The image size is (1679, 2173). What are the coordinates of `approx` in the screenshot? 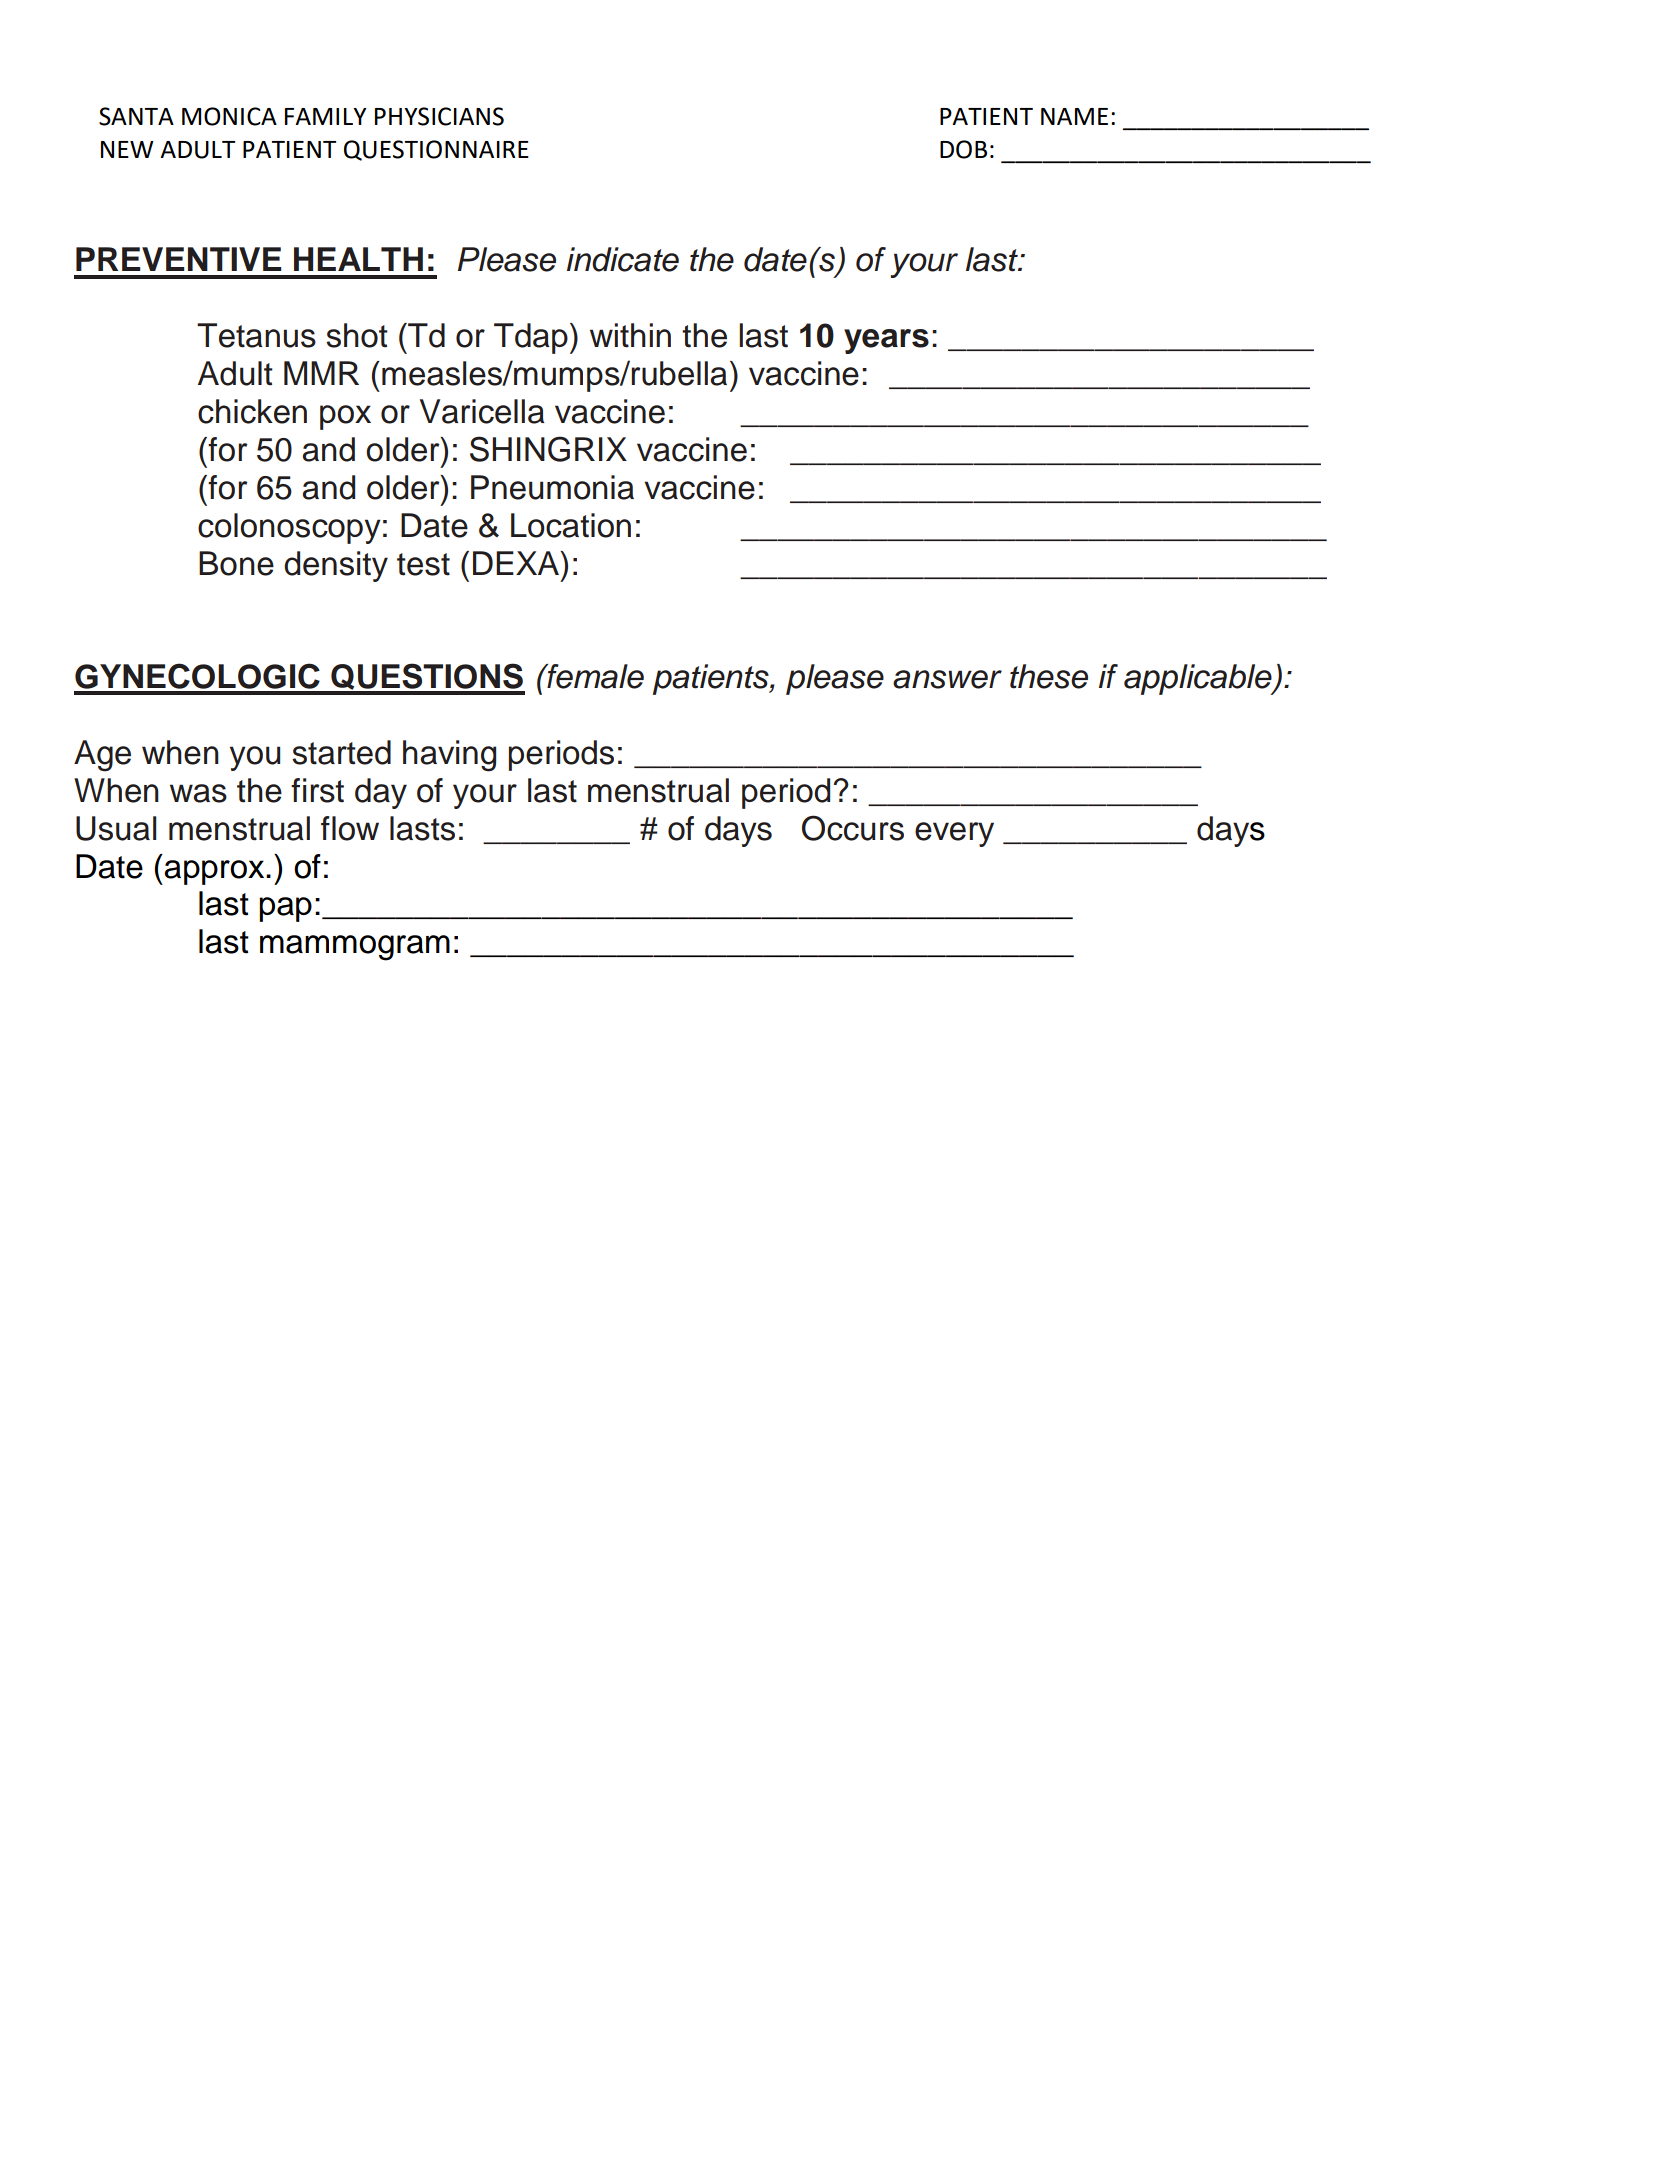 It's located at (215, 872).
